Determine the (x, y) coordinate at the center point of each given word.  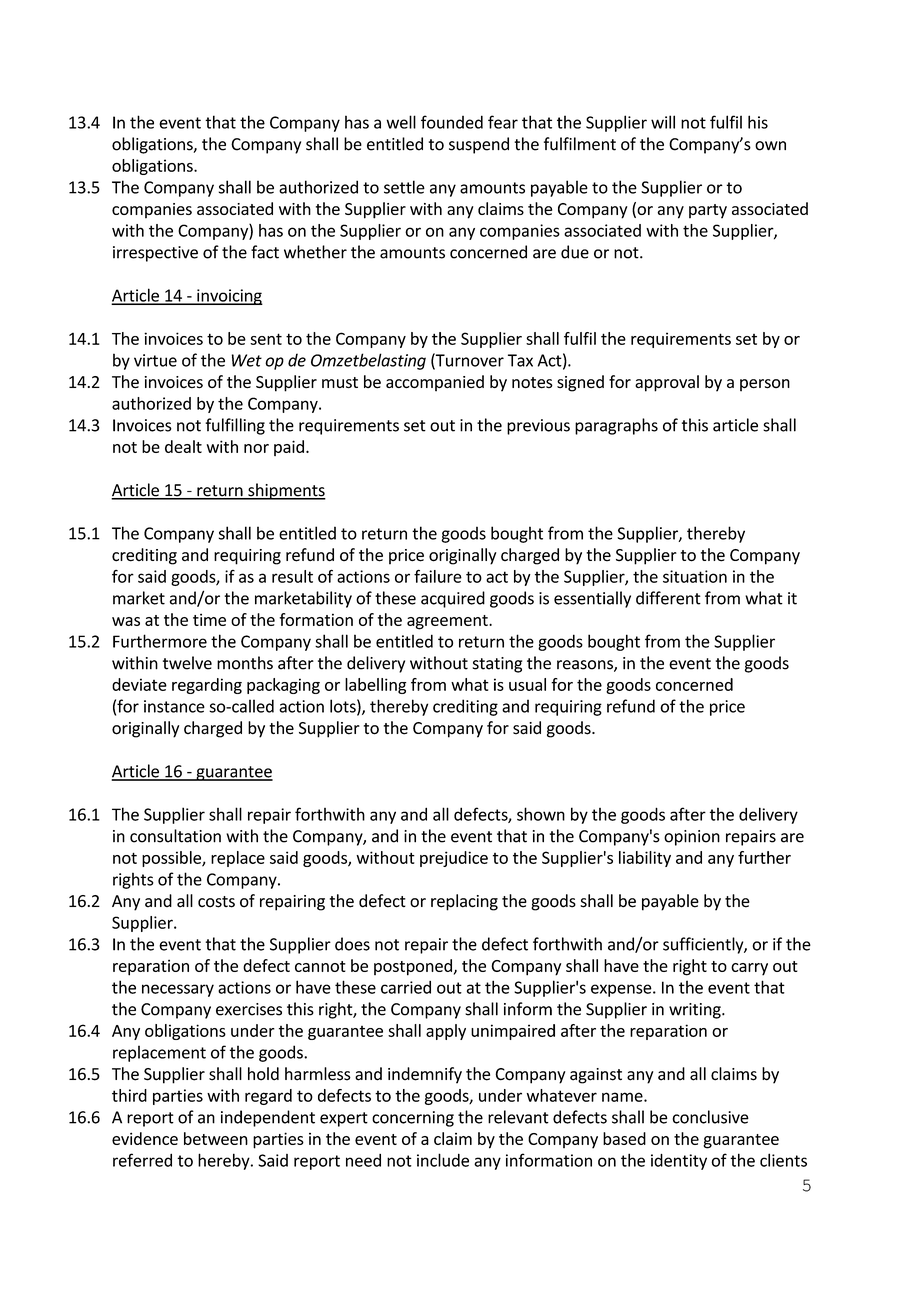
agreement (448, 622)
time (209, 619)
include (443, 1160)
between (216, 1138)
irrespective (155, 254)
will (663, 122)
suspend (479, 145)
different (668, 598)
